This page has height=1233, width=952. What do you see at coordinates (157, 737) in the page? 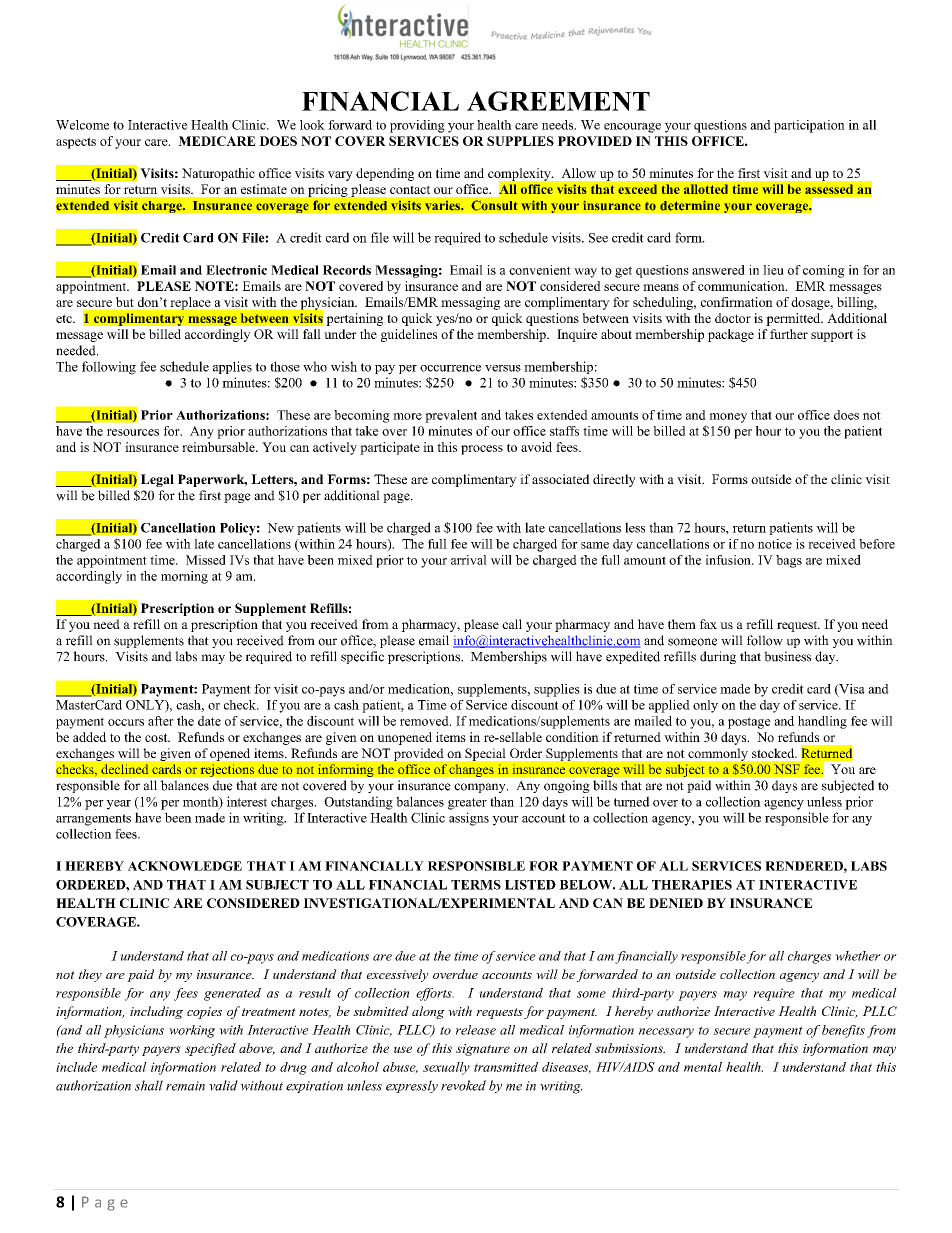
I see `cost` at bounding box center [157, 737].
